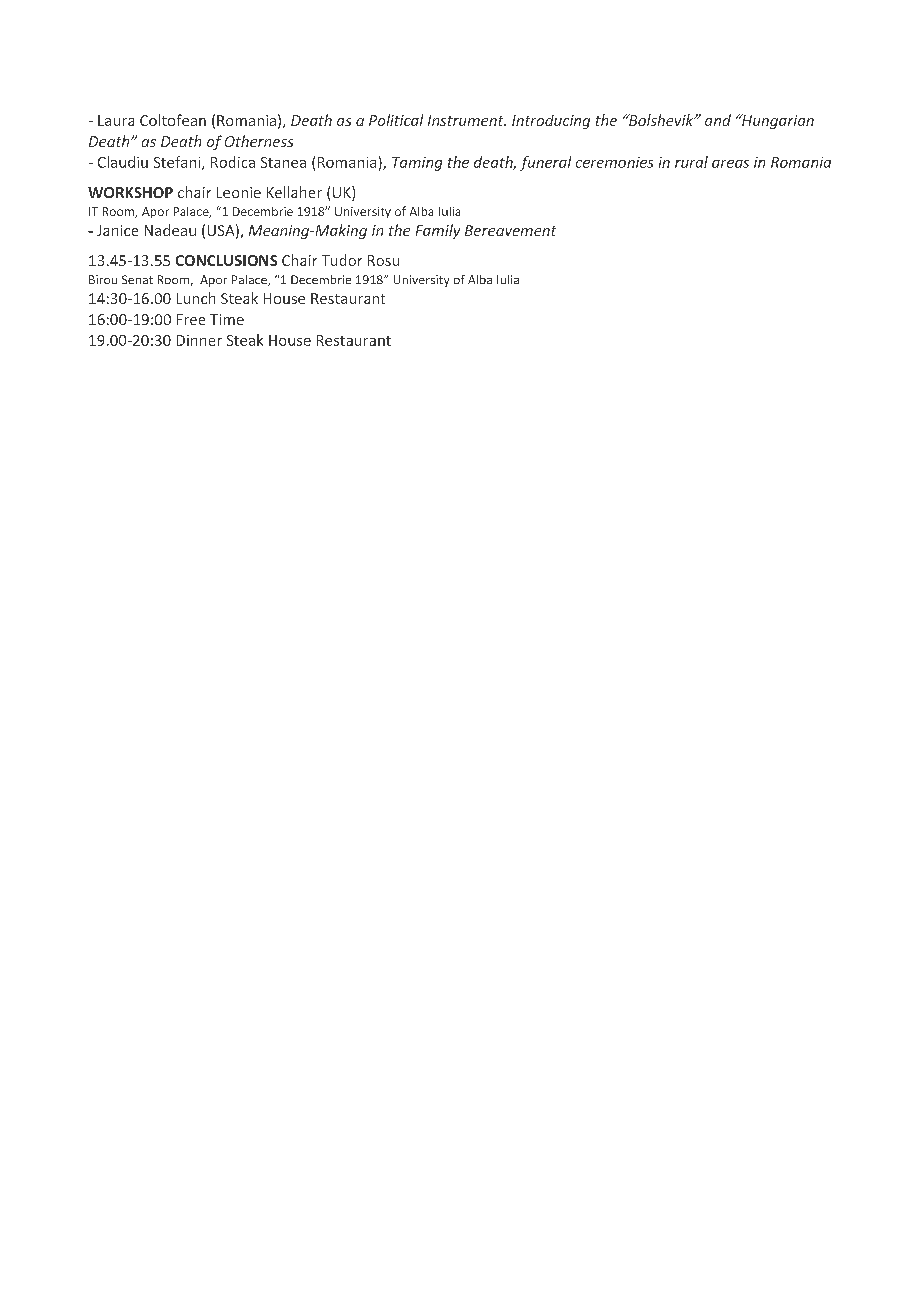 Image resolution: width=924 pixels, height=1308 pixels. What do you see at coordinates (226, 260) in the image?
I see `CONCLUSIONS` at bounding box center [226, 260].
